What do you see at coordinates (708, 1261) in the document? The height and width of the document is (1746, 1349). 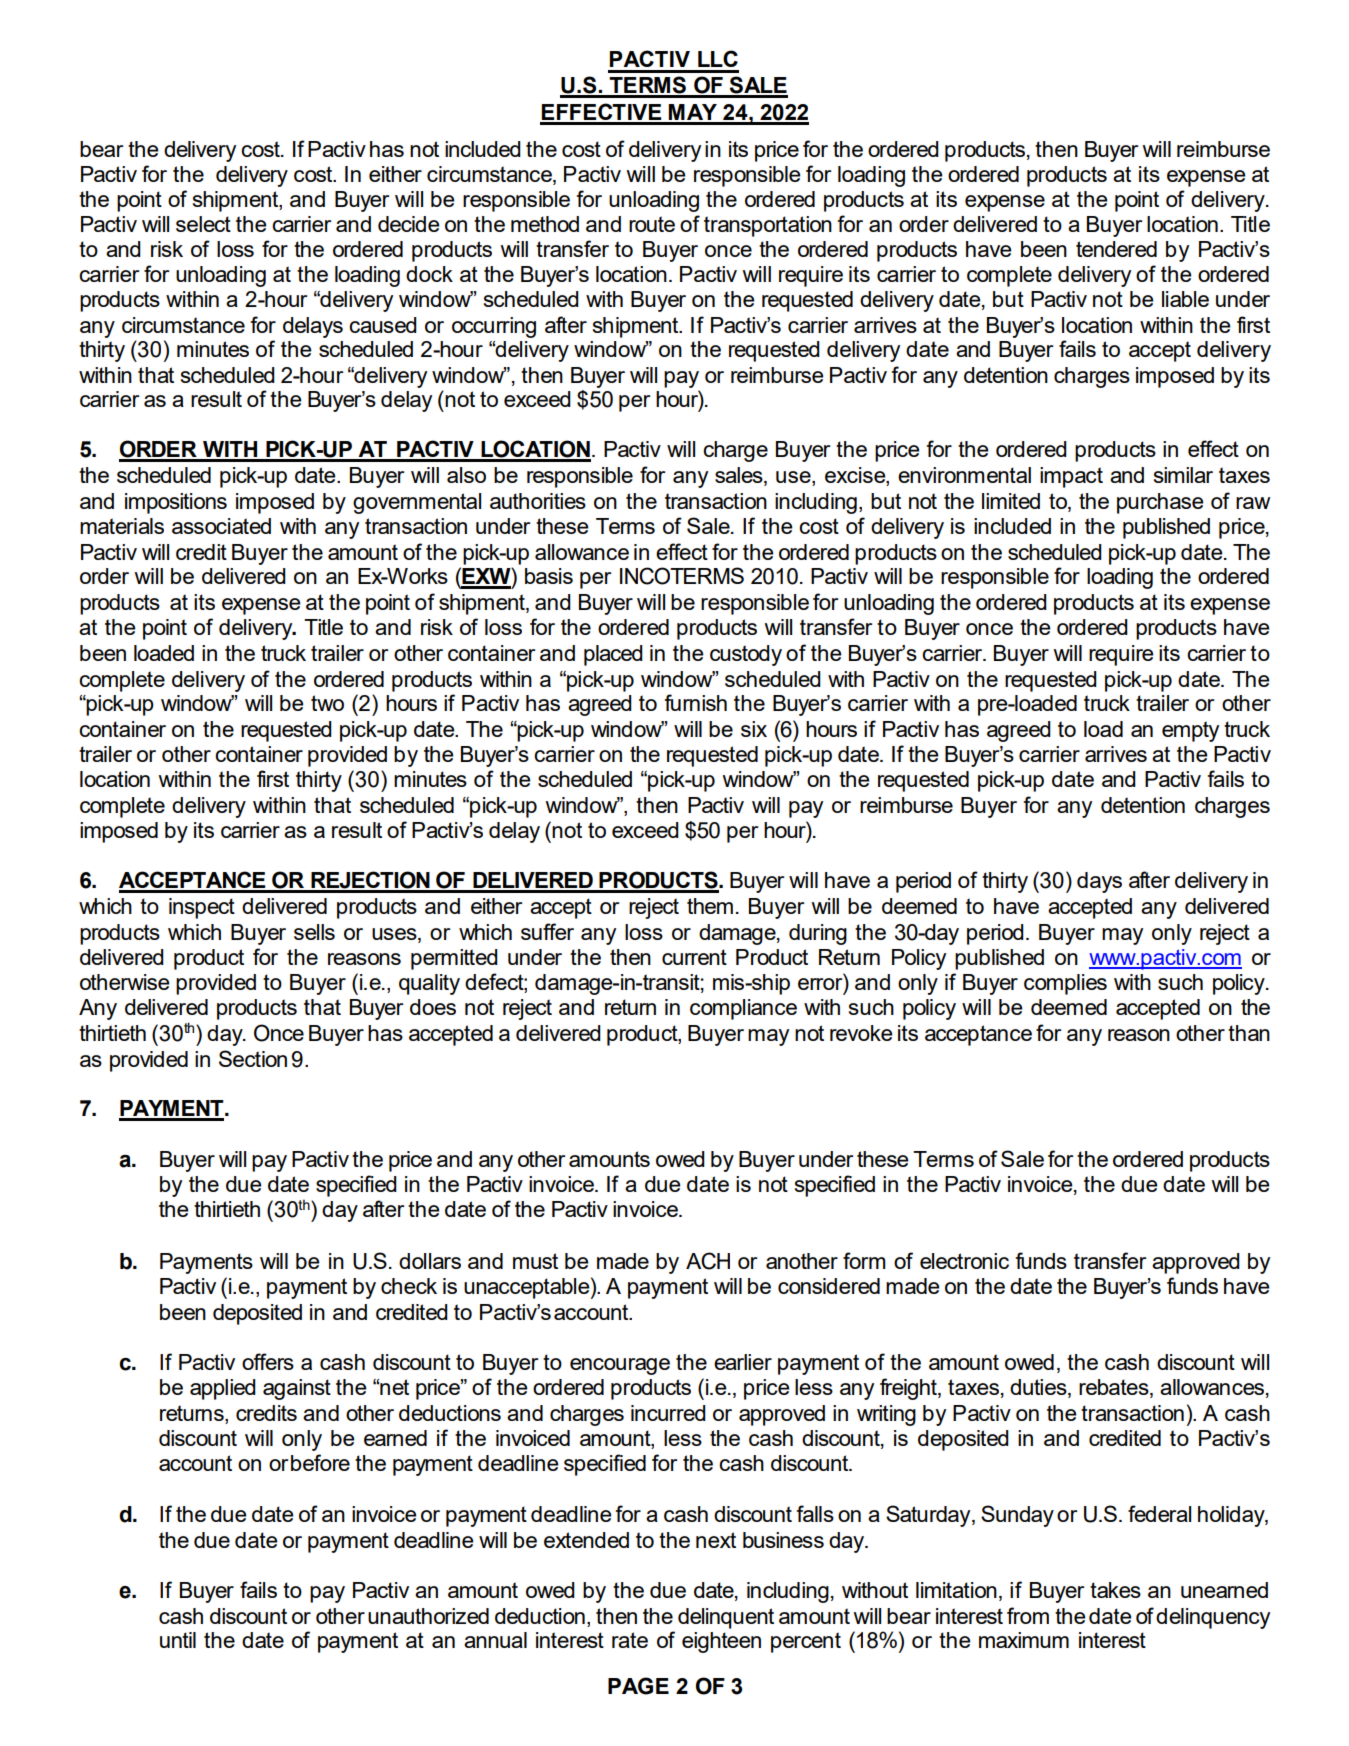 I see `ACH` at bounding box center [708, 1261].
